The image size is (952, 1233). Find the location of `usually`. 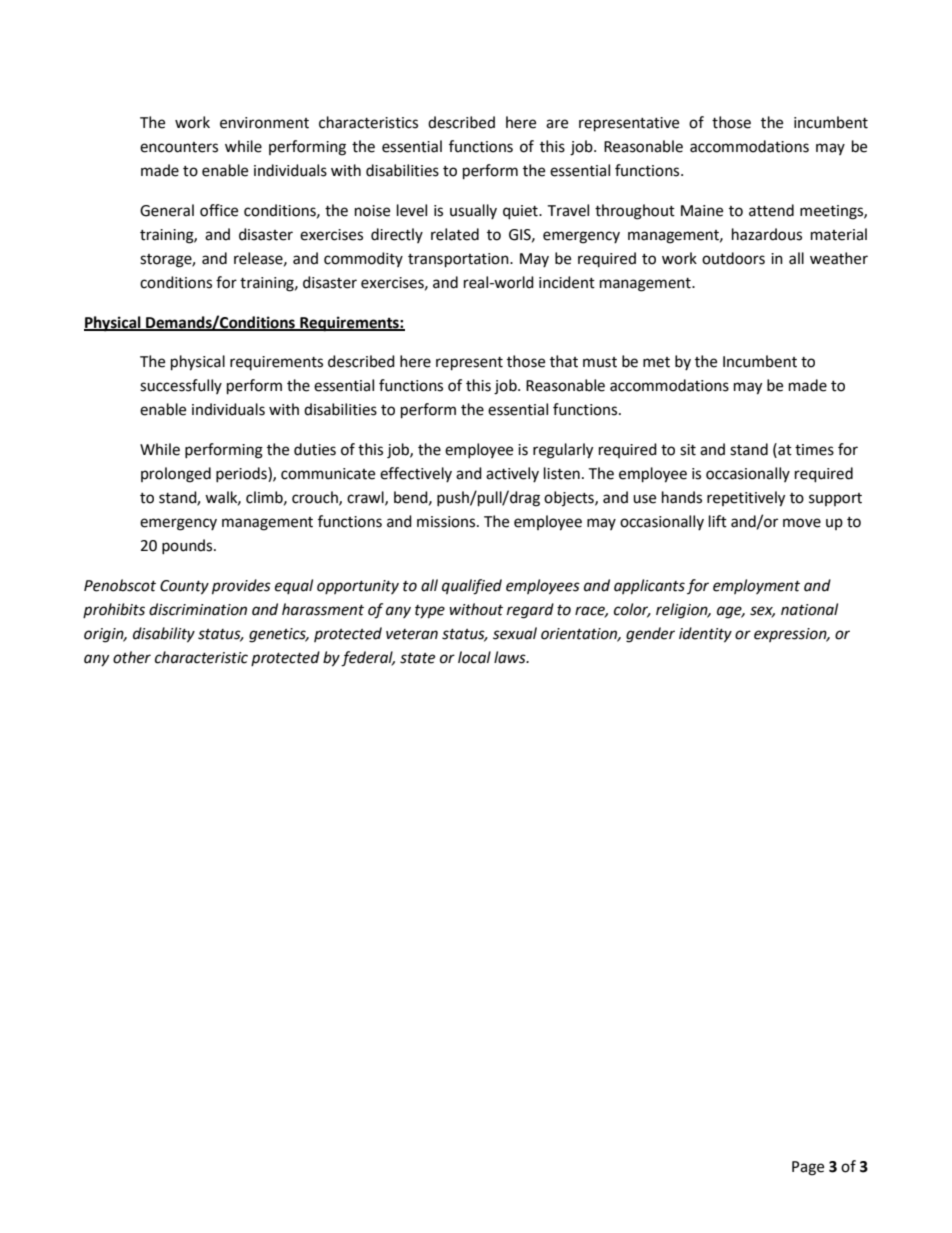

usually is located at coordinates (473, 211).
